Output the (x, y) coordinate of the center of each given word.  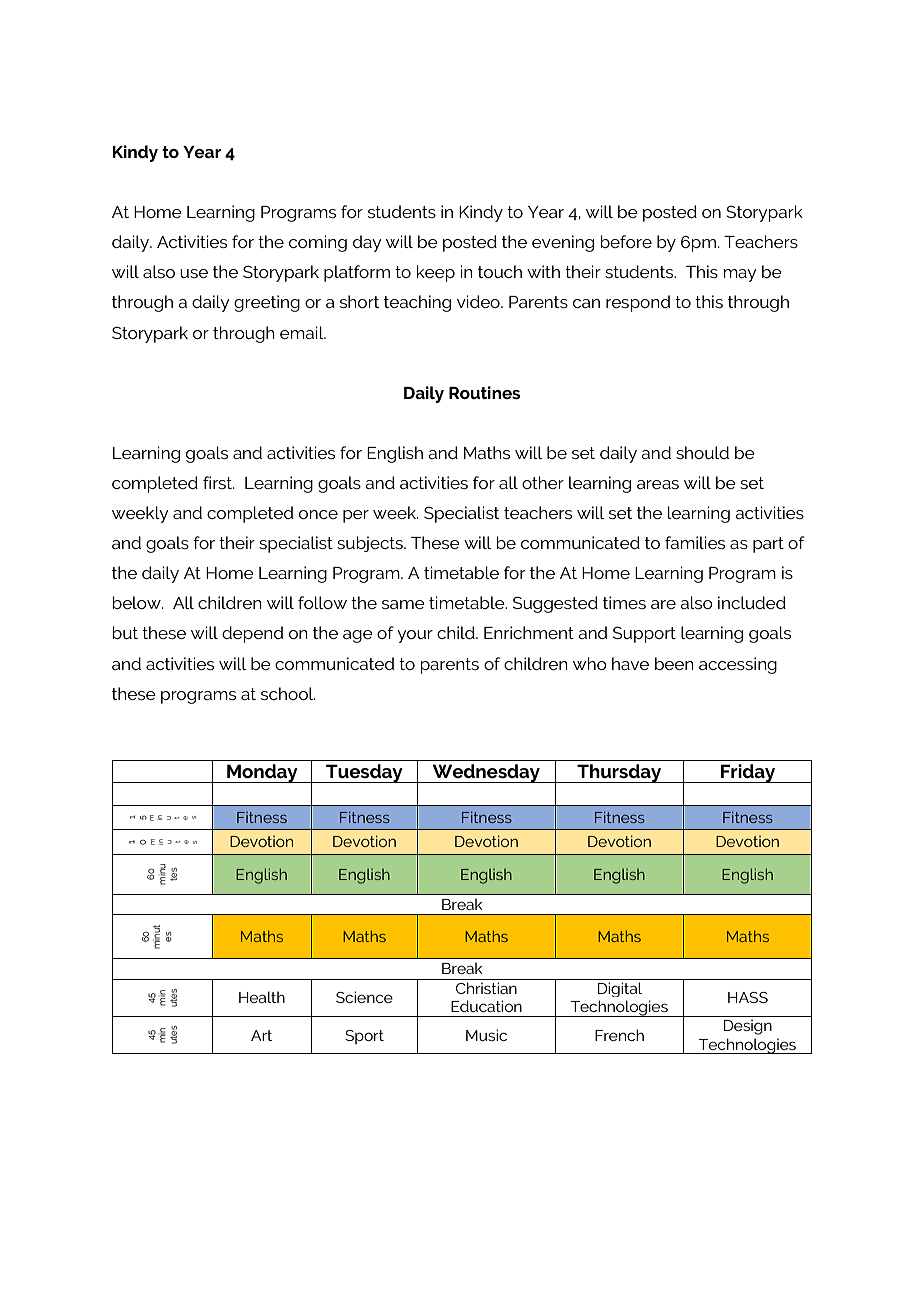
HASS (748, 997)
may (740, 275)
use (194, 273)
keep (436, 273)
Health (262, 997)
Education (486, 1006)
